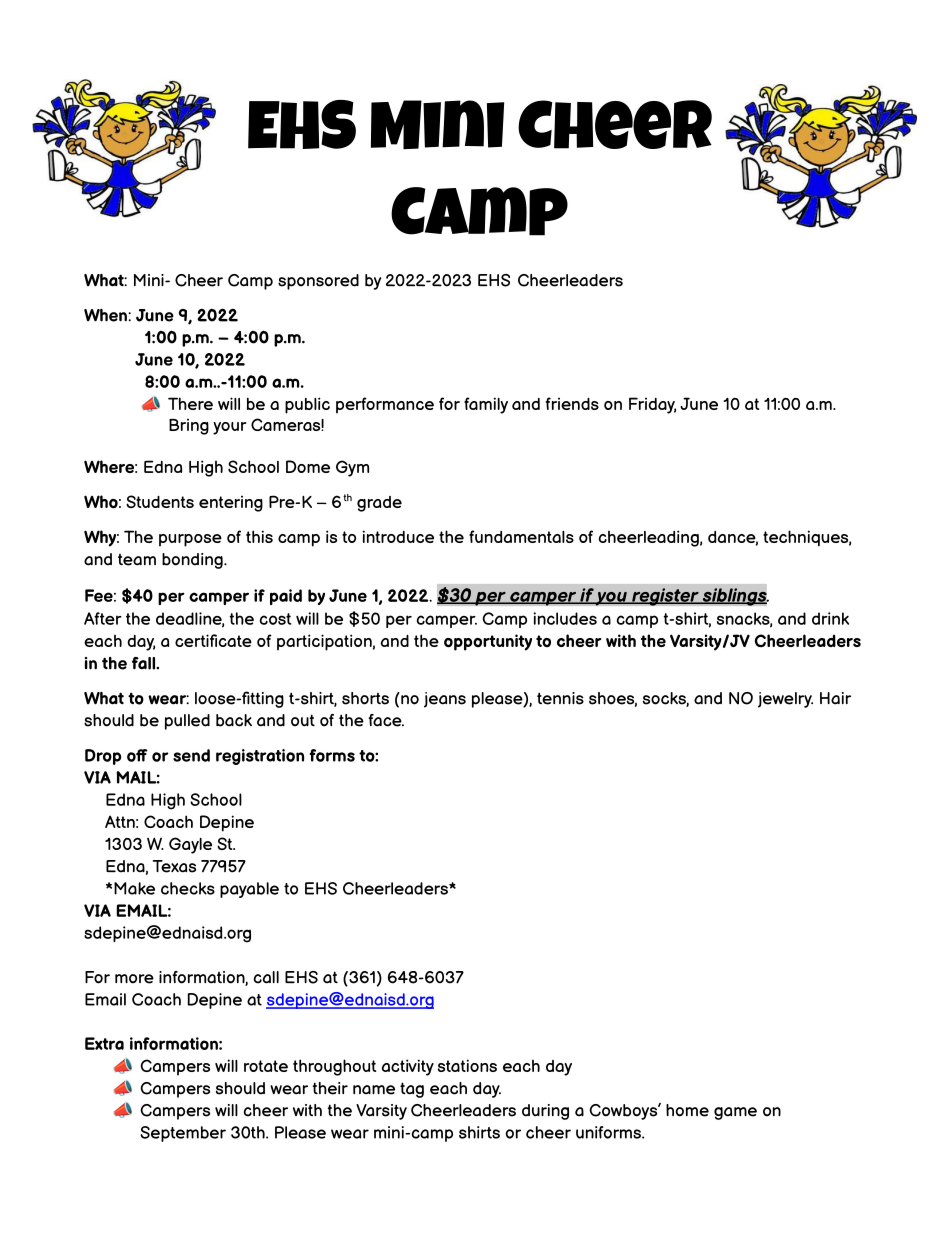  Describe the element at coordinates (735, 1113) in the screenshot. I see `game` at that location.
